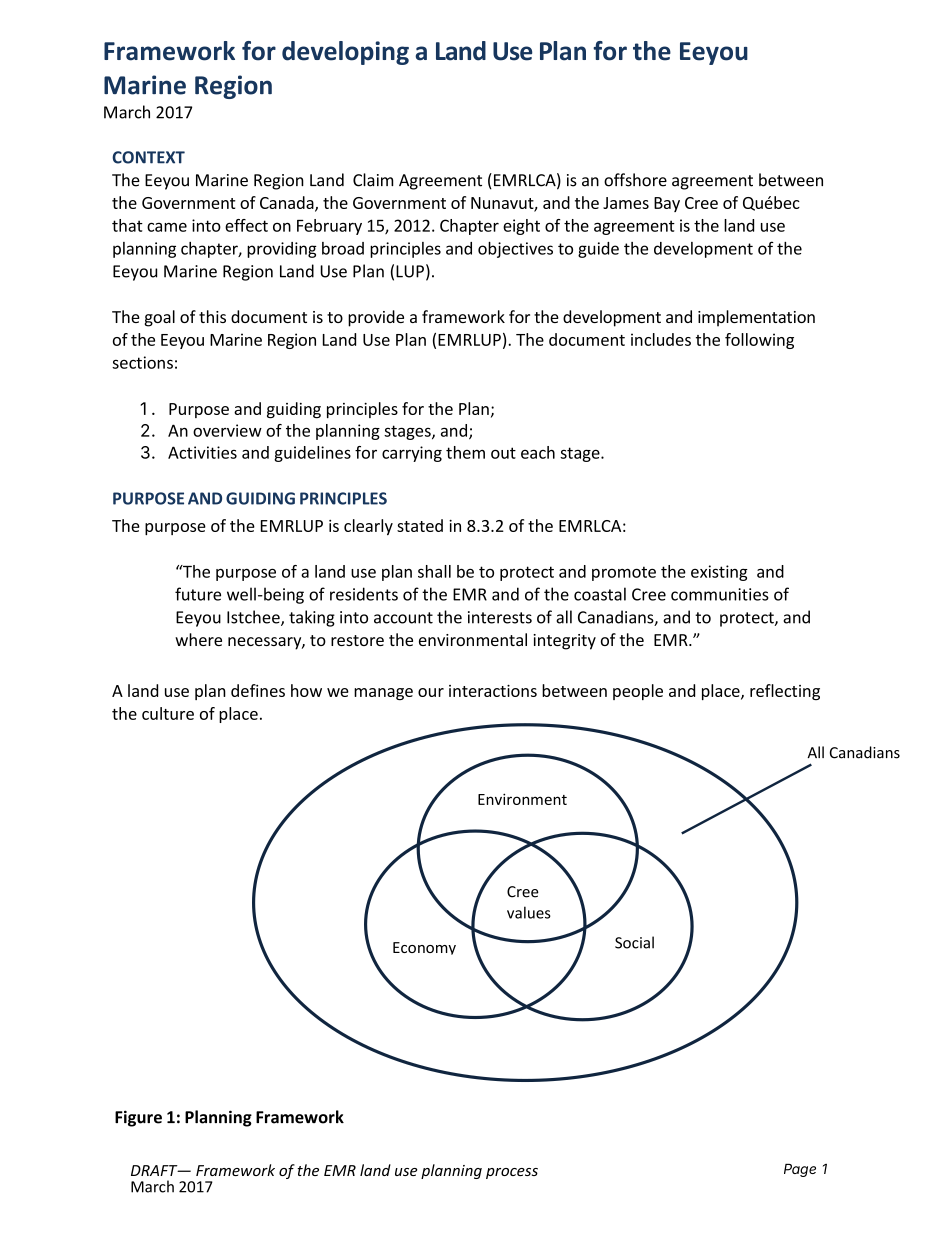  What do you see at coordinates (168, 713) in the screenshot?
I see `culture` at bounding box center [168, 713].
